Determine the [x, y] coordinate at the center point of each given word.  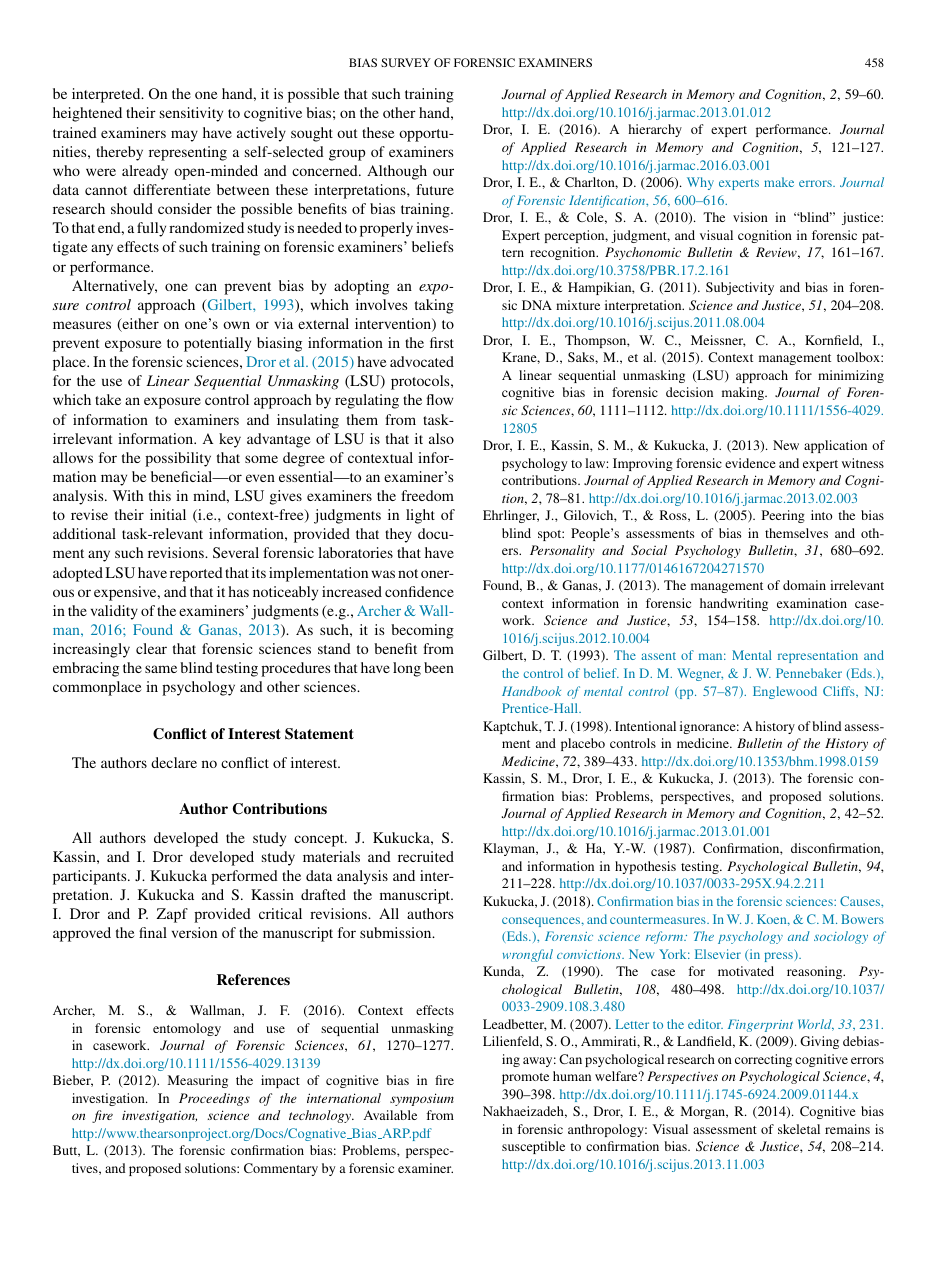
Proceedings [214, 1099]
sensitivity [191, 114]
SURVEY [406, 62]
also [441, 438]
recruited [426, 856]
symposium [422, 1099]
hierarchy [655, 130]
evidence [750, 463]
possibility [178, 459]
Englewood [785, 692]
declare [174, 762]
